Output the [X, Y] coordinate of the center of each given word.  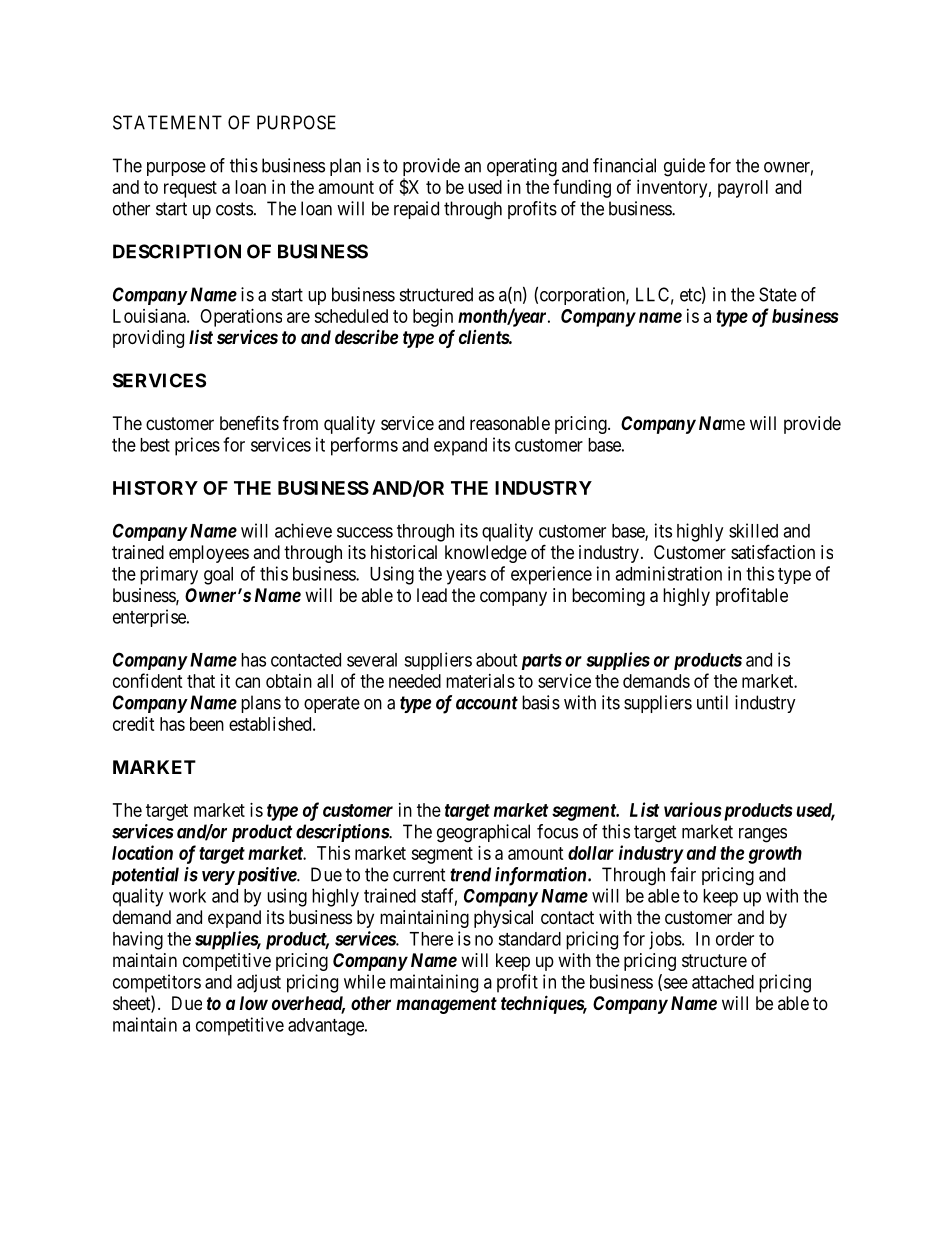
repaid [416, 210]
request [190, 189]
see [676, 983]
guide [684, 167]
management [446, 1005]
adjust [259, 983]
